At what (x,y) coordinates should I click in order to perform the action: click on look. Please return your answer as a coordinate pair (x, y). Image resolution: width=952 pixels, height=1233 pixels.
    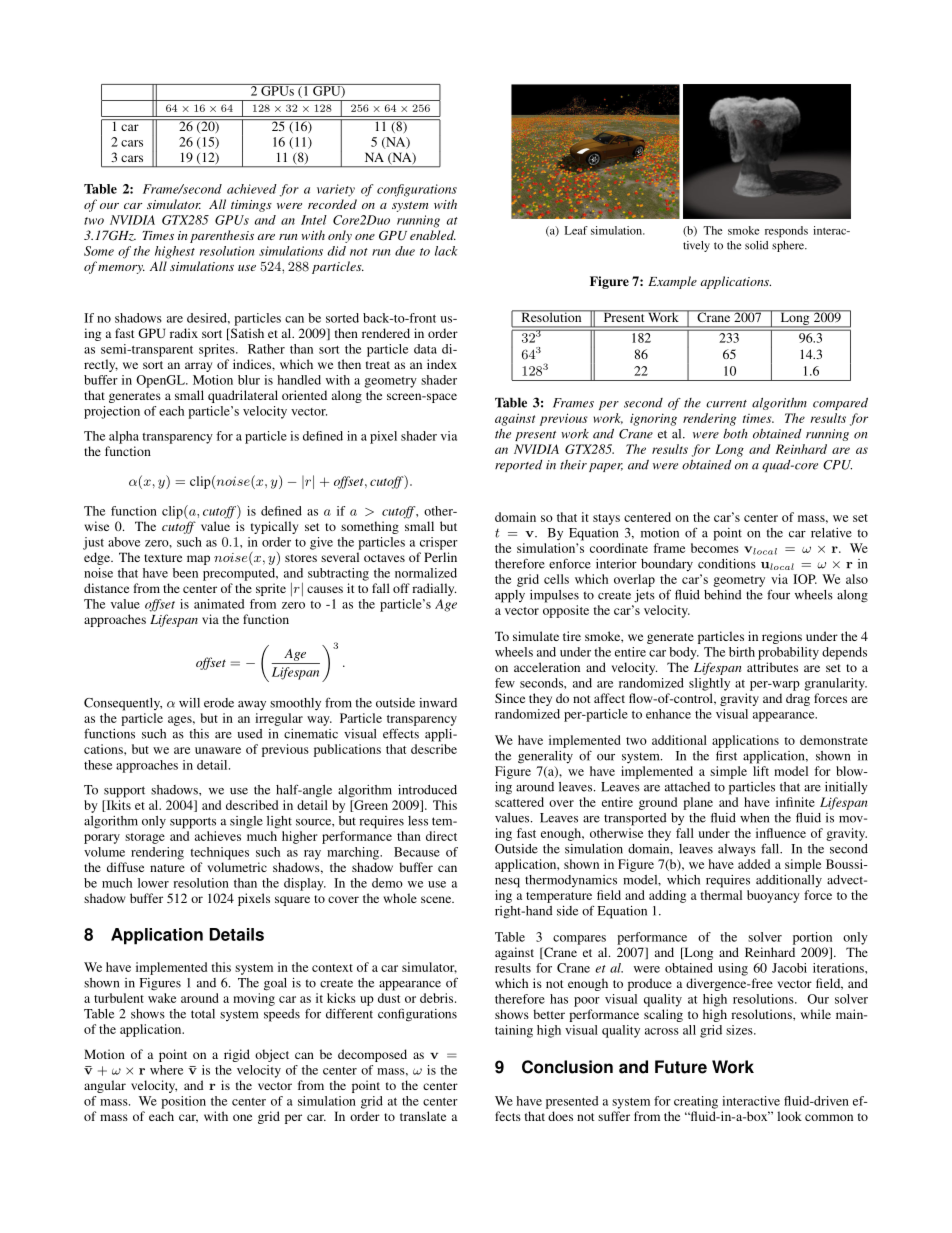
    Looking at the image, I should click on (789, 1116).
